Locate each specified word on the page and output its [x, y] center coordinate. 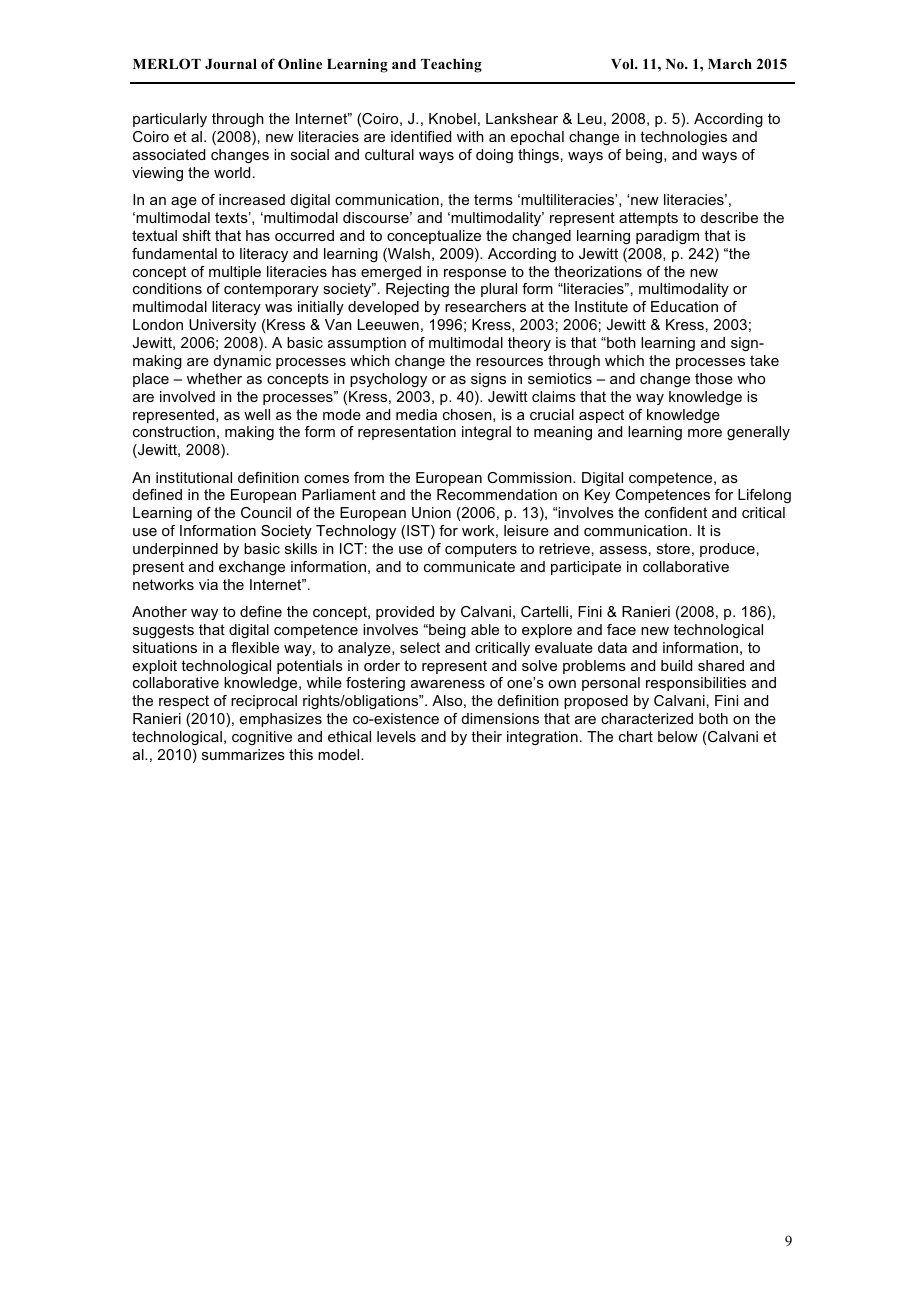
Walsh [408, 255]
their [486, 736]
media [416, 414]
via [208, 584]
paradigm [667, 237]
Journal [231, 64]
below [678, 736]
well [257, 414]
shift [197, 235]
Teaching [451, 65]
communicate [469, 566]
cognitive [262, 738]
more [705, 433]
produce [727, 550]
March [730, 64]
